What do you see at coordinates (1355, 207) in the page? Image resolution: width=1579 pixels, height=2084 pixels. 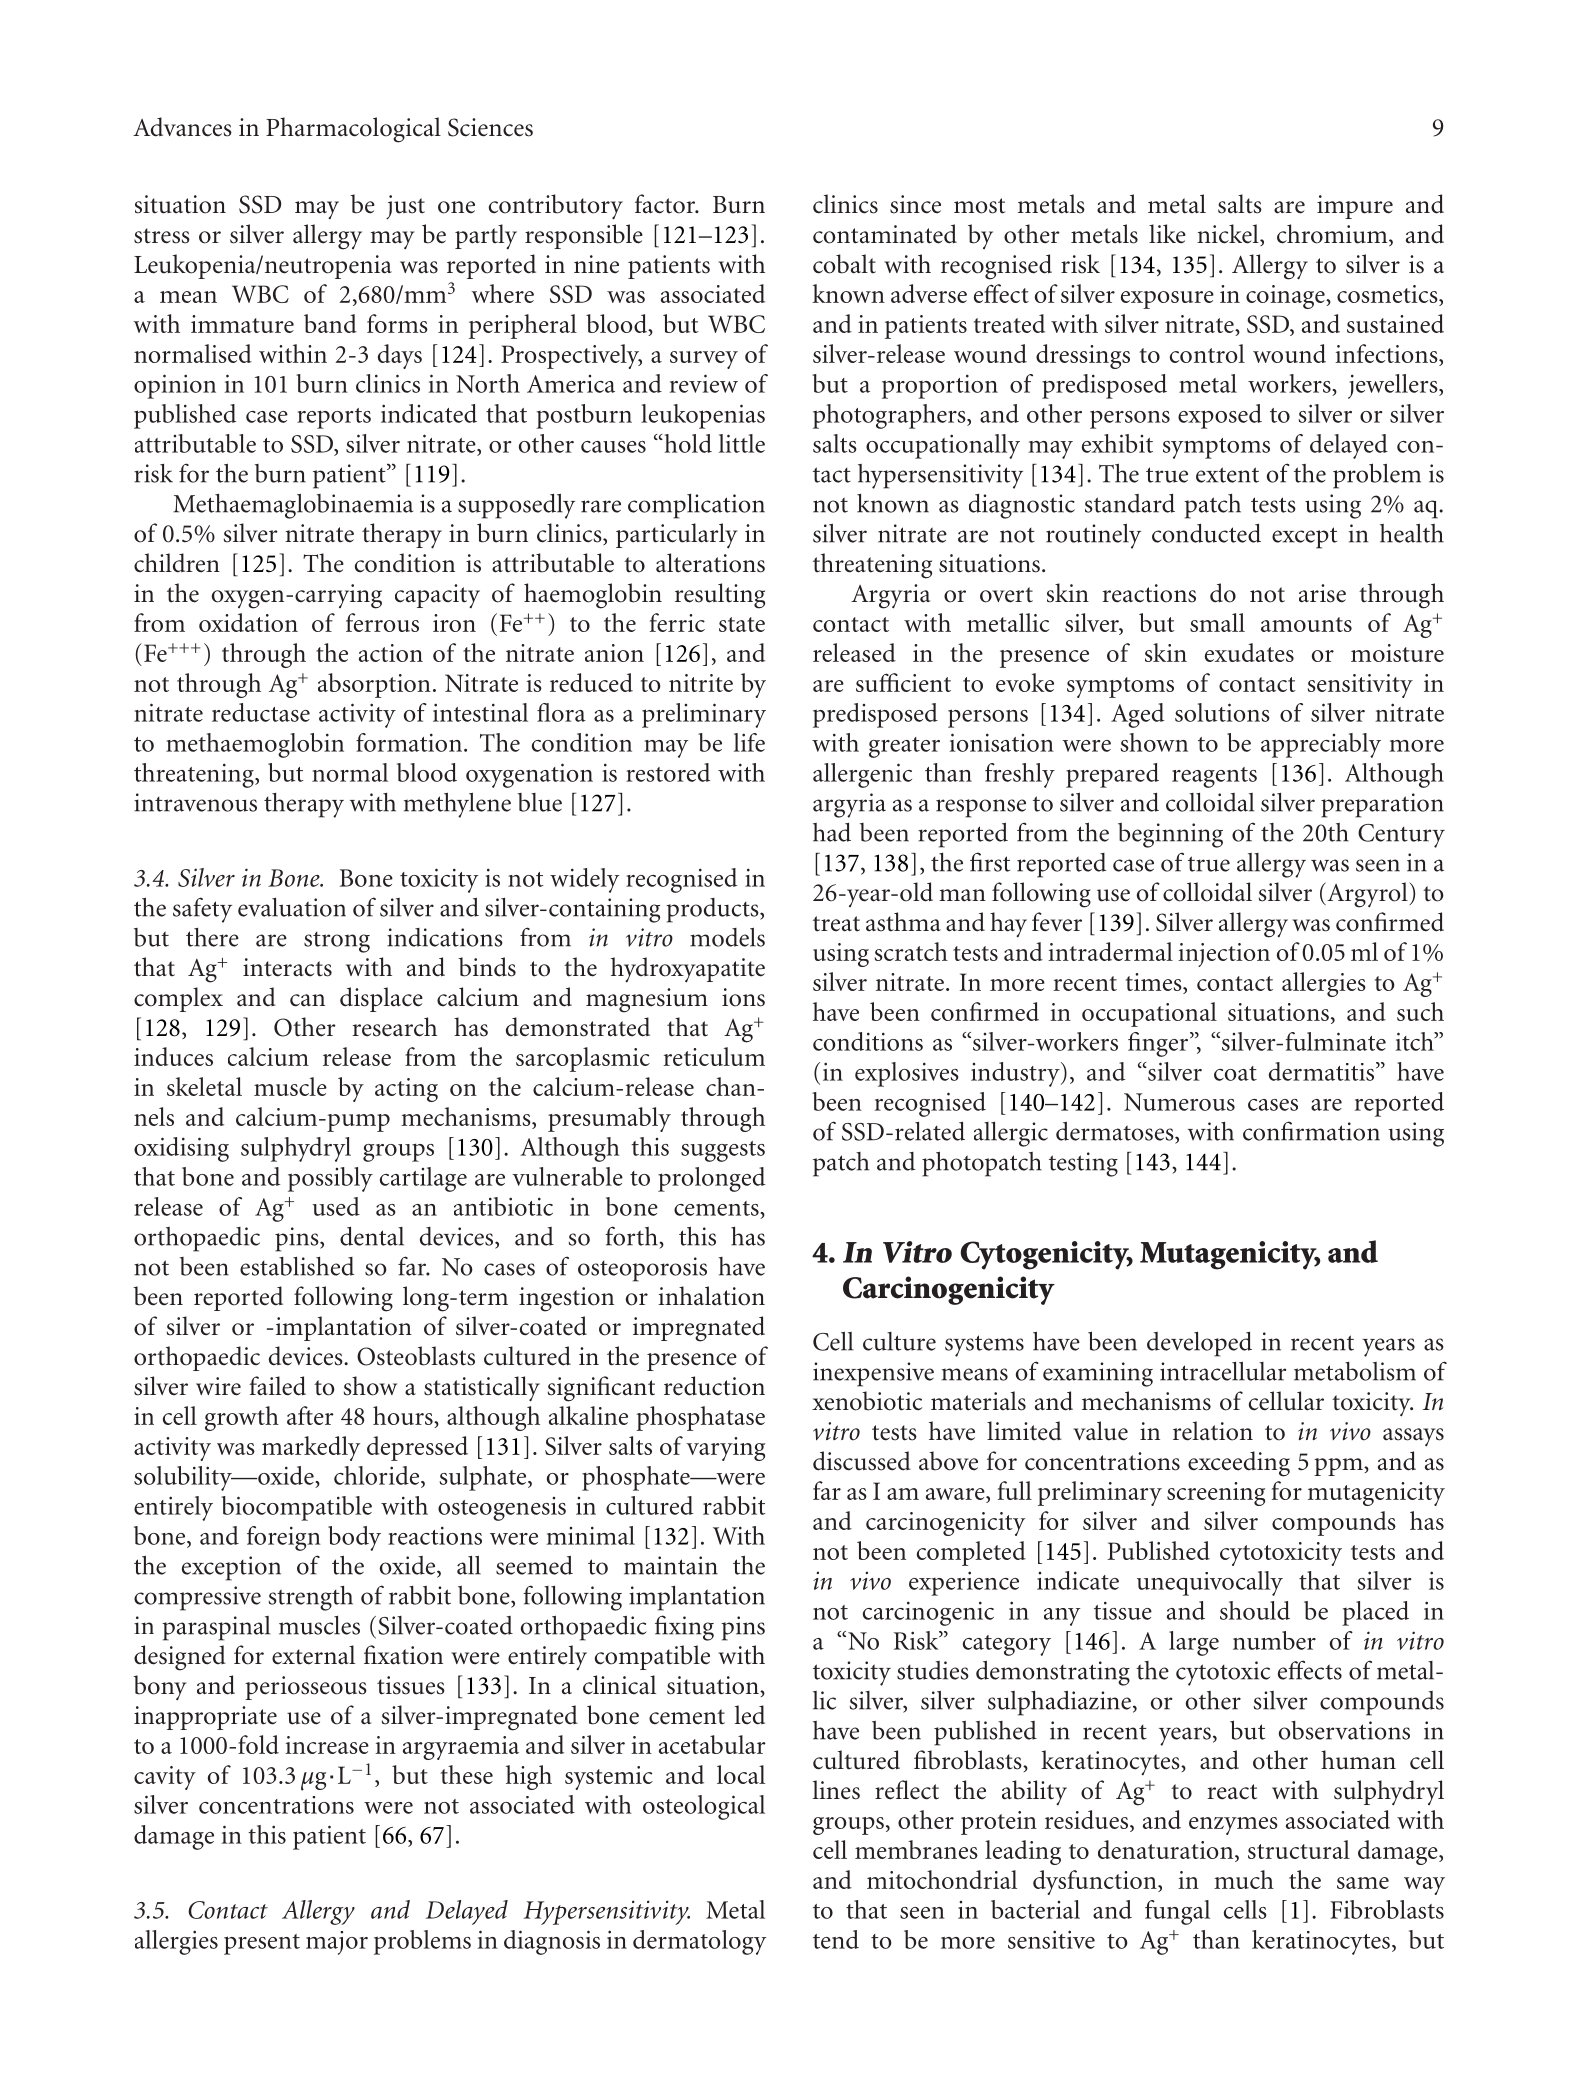 I see `impure` at bounding box center [1355, 207].
